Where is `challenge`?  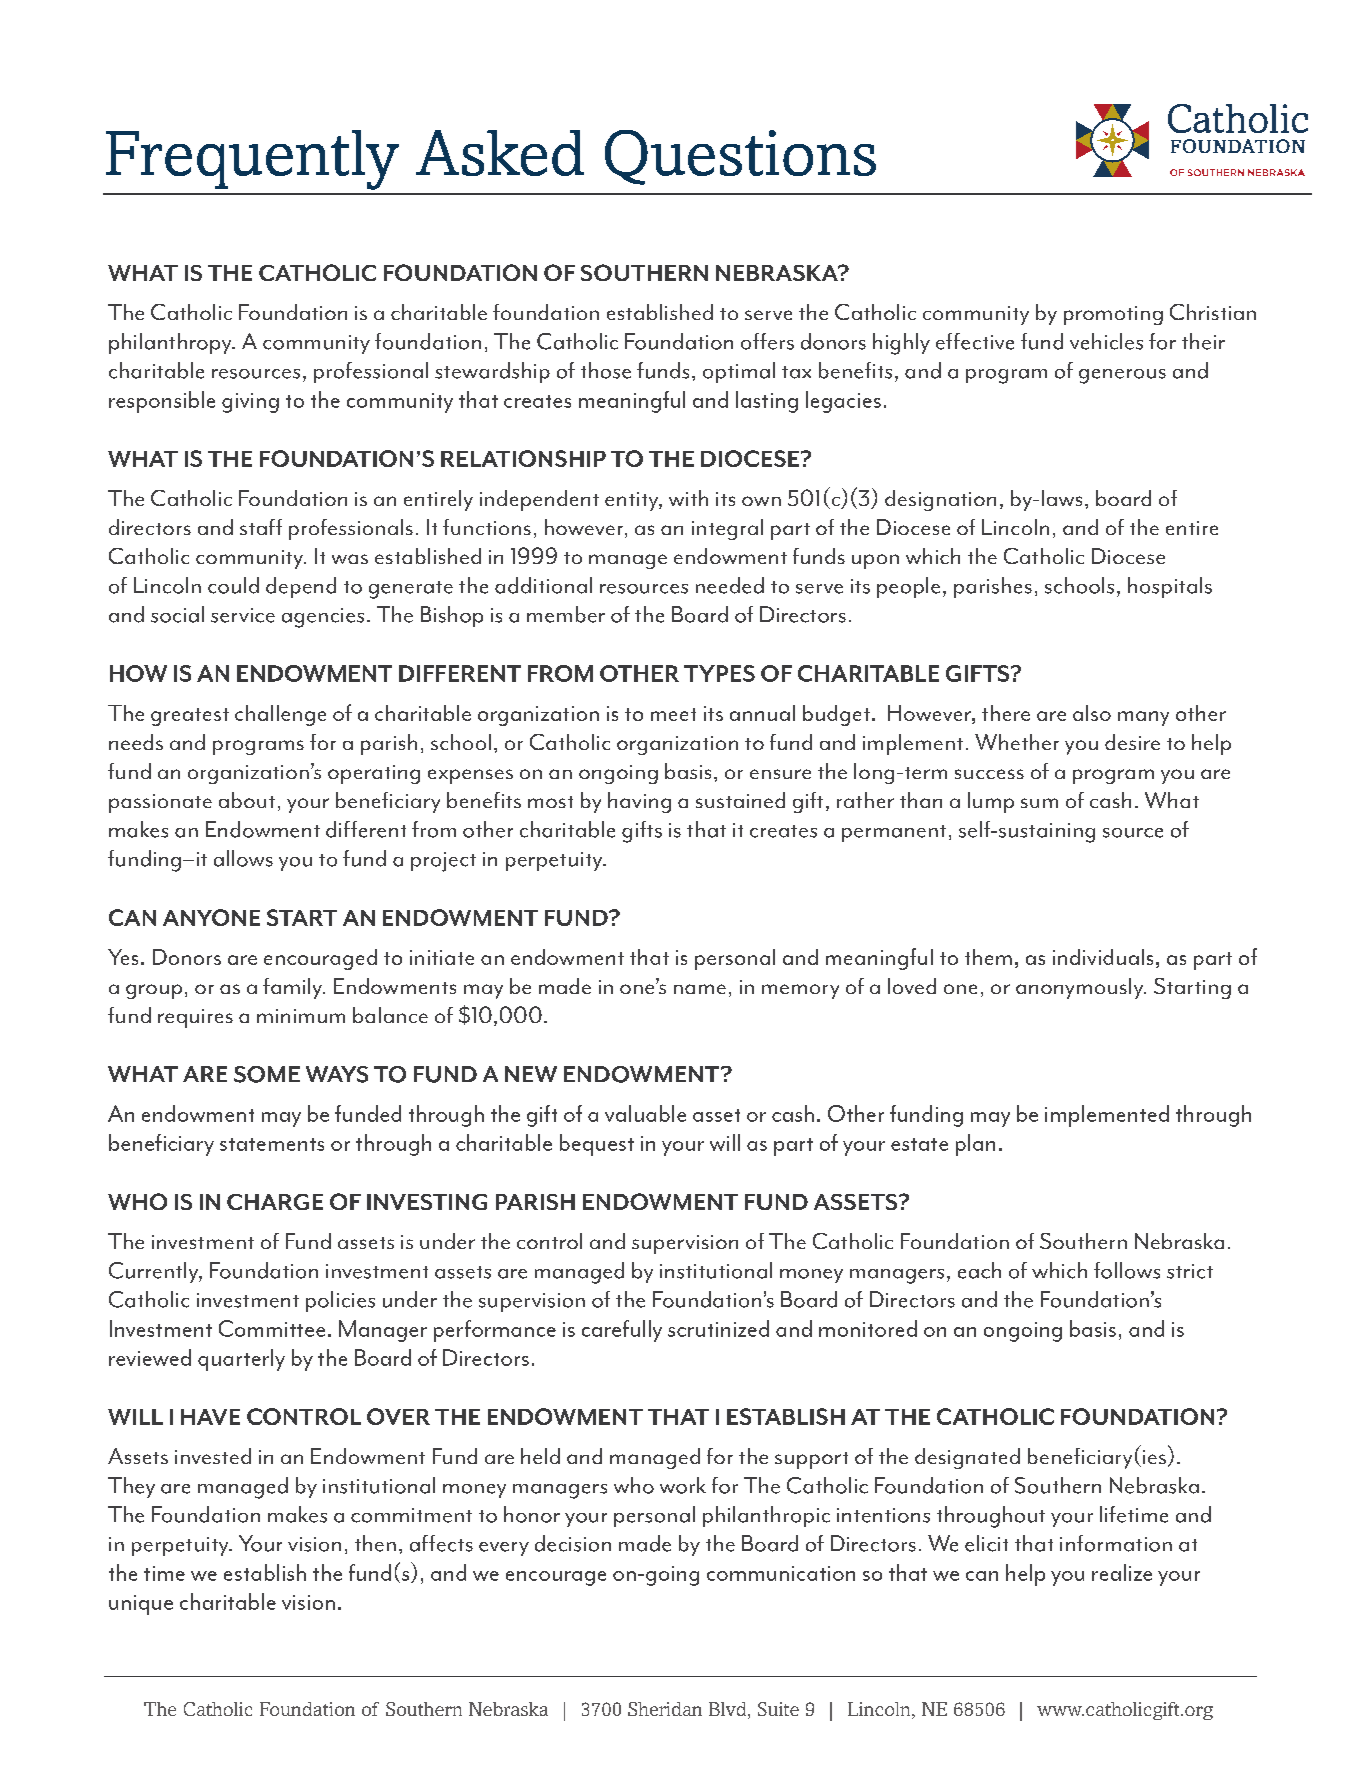 challenge is located at coordinates (280, 715).
